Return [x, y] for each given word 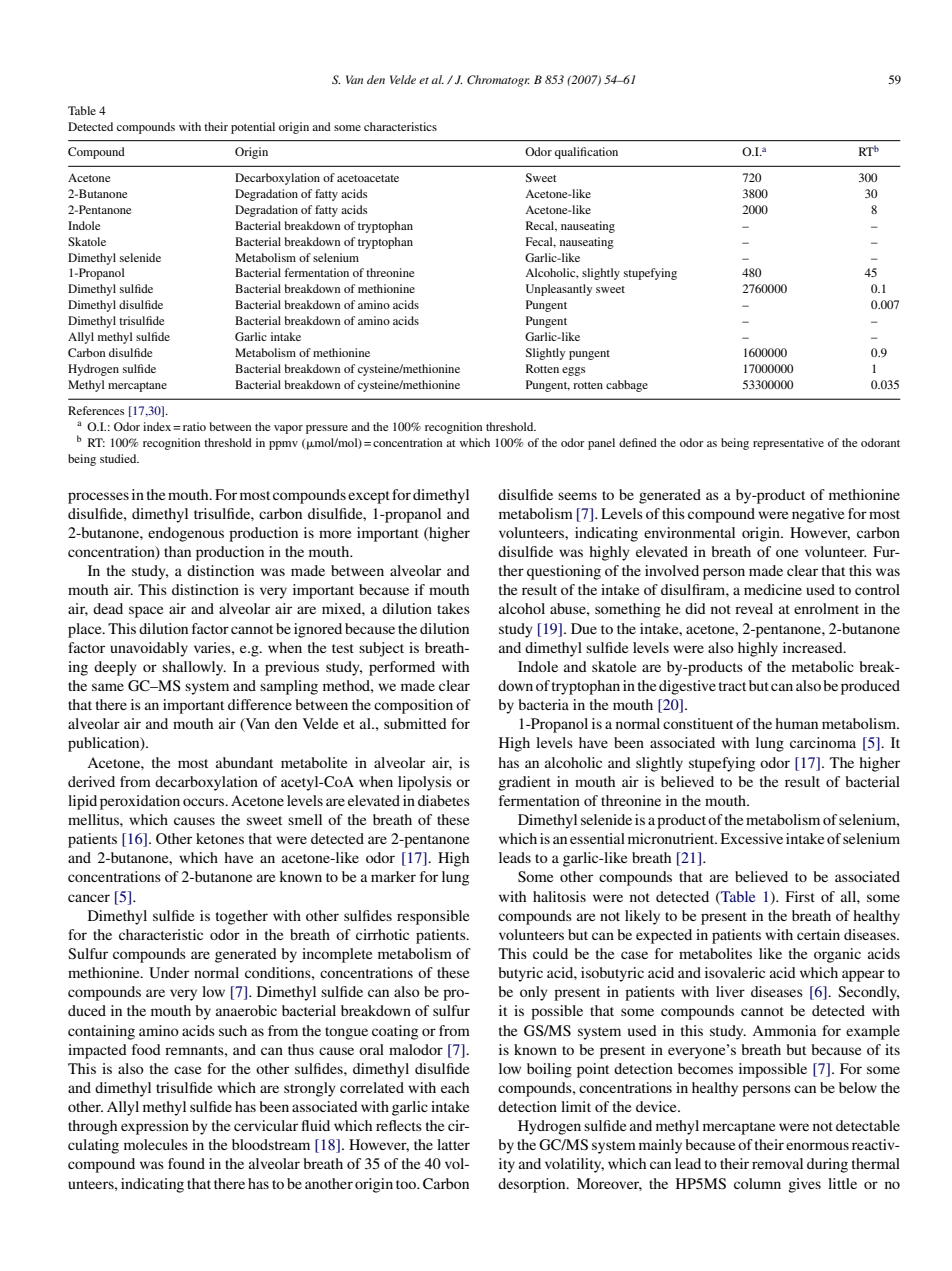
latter [453, 1144]
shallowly [194, 668]
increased [814, 647]
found [186, 1163]
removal [777, 1163]
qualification [586, 153]
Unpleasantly [559, 290]
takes [453, 608]
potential [253, 128]
